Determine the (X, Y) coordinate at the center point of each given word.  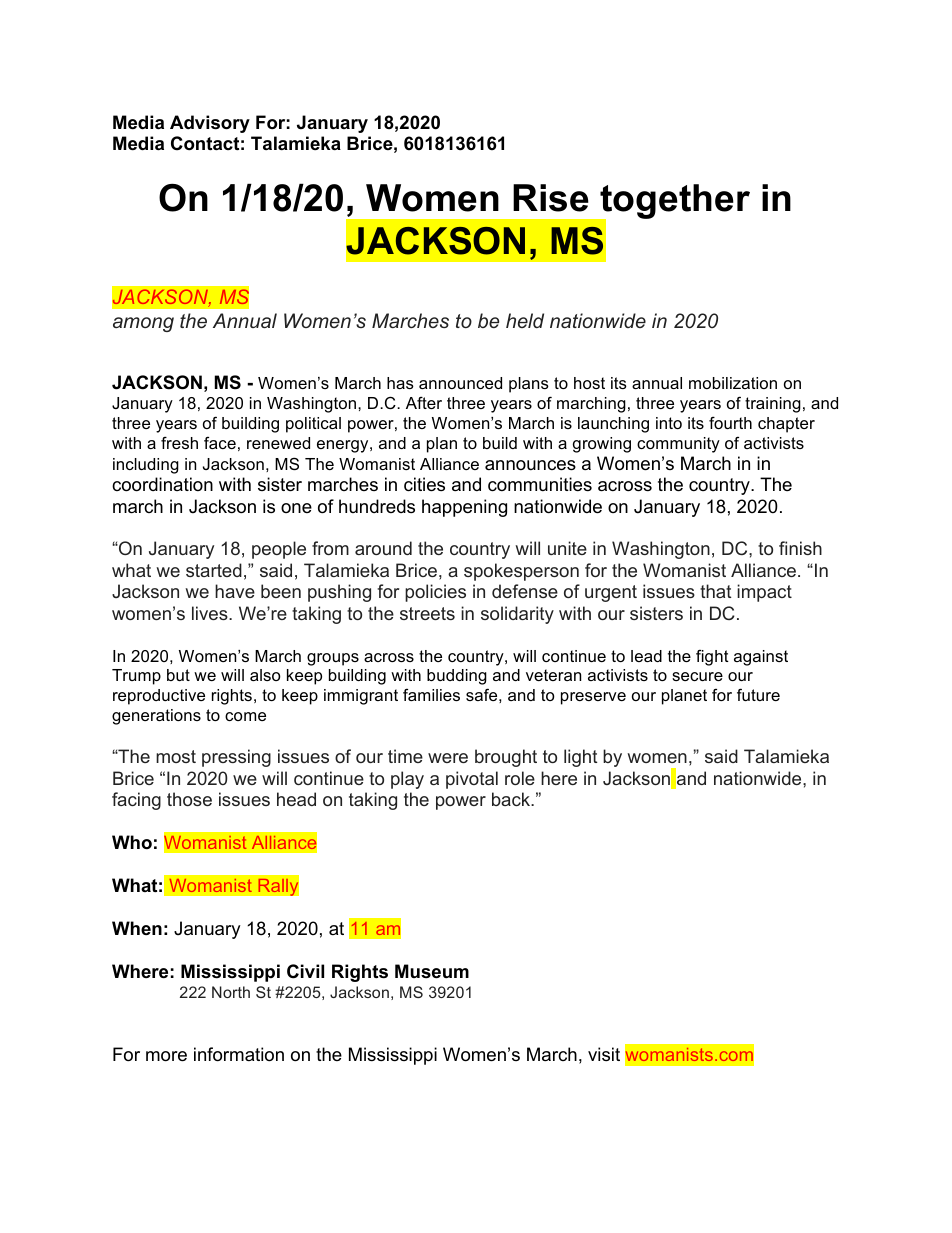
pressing (236, 758)
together (674, 202)
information (239, 1054)
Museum (432, 971)
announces (530, 465)
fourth (730, 422)
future (758, 694)
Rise (551, 198)
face (220, 442)
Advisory (210, 124)
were (448, 758)
